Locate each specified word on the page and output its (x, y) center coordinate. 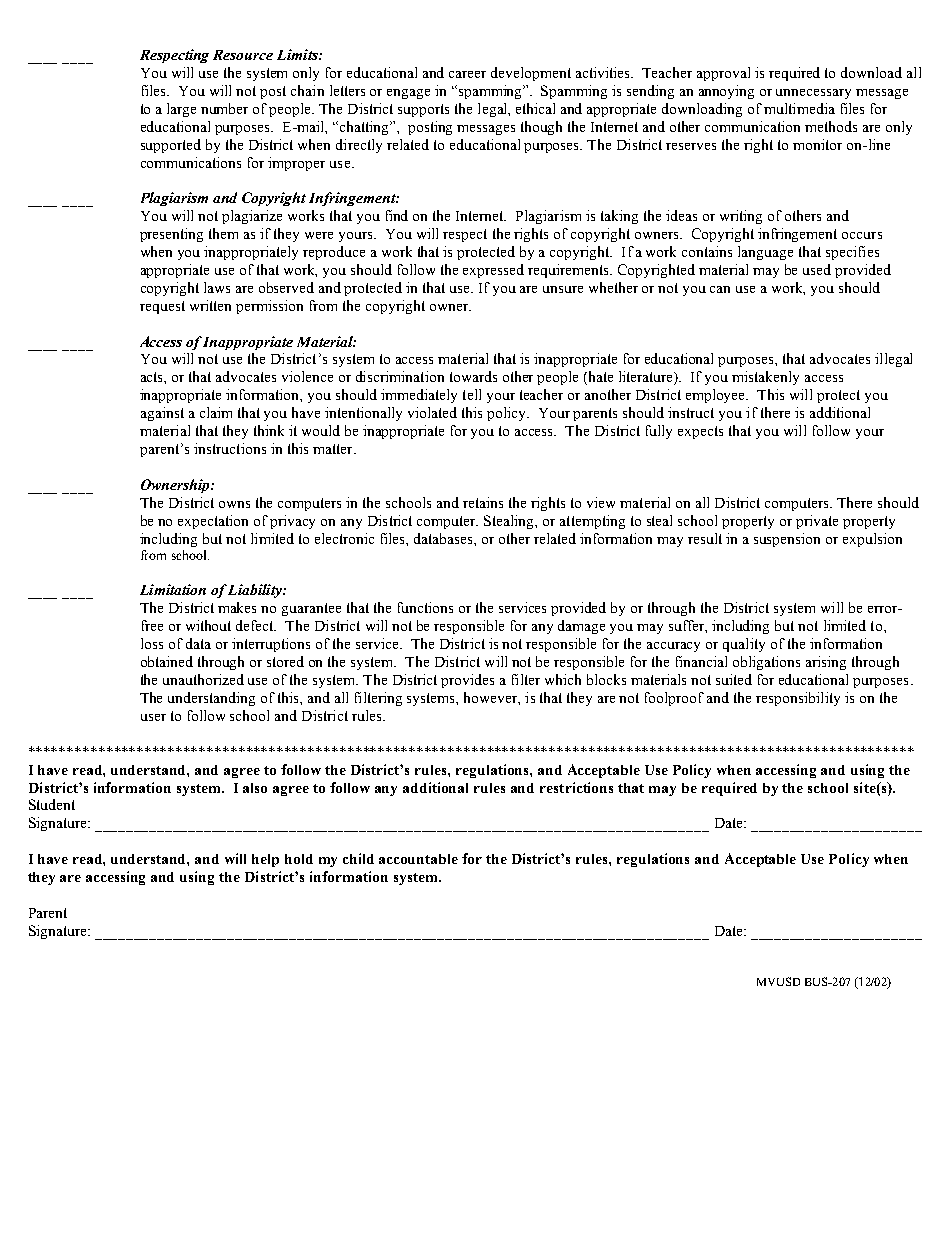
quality (744, 645)
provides (467, 681)
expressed (493, 271)
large (181, 110)
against (162, 414)
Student (52, 804)
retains (483, 502)
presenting (171, 235)
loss (152, 643)
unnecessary (813, 94)
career (467, 74)
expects (700, 432)
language (765, 253)
